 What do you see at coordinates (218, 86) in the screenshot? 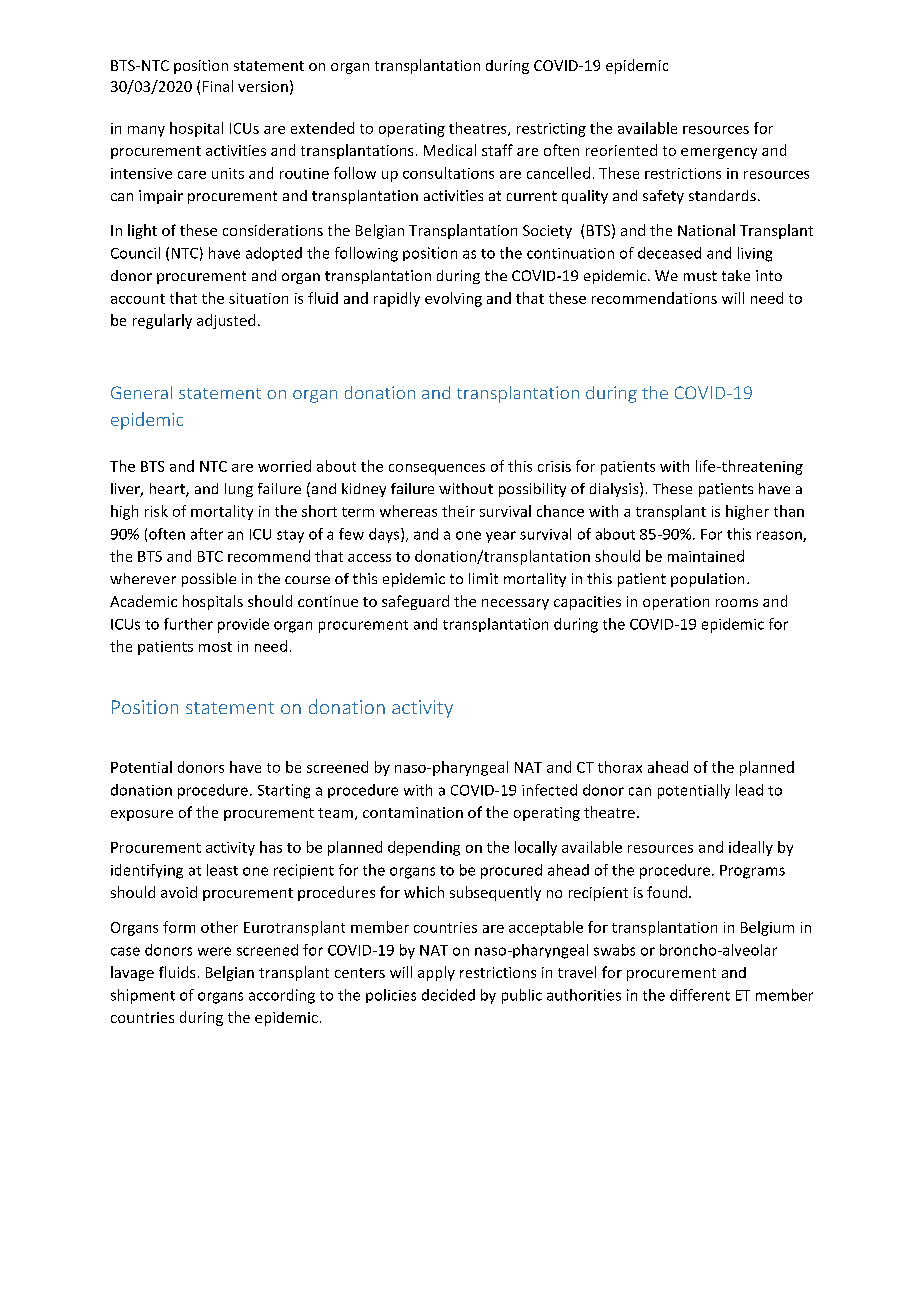
I see `Final` at bounding box center [218, 86].
